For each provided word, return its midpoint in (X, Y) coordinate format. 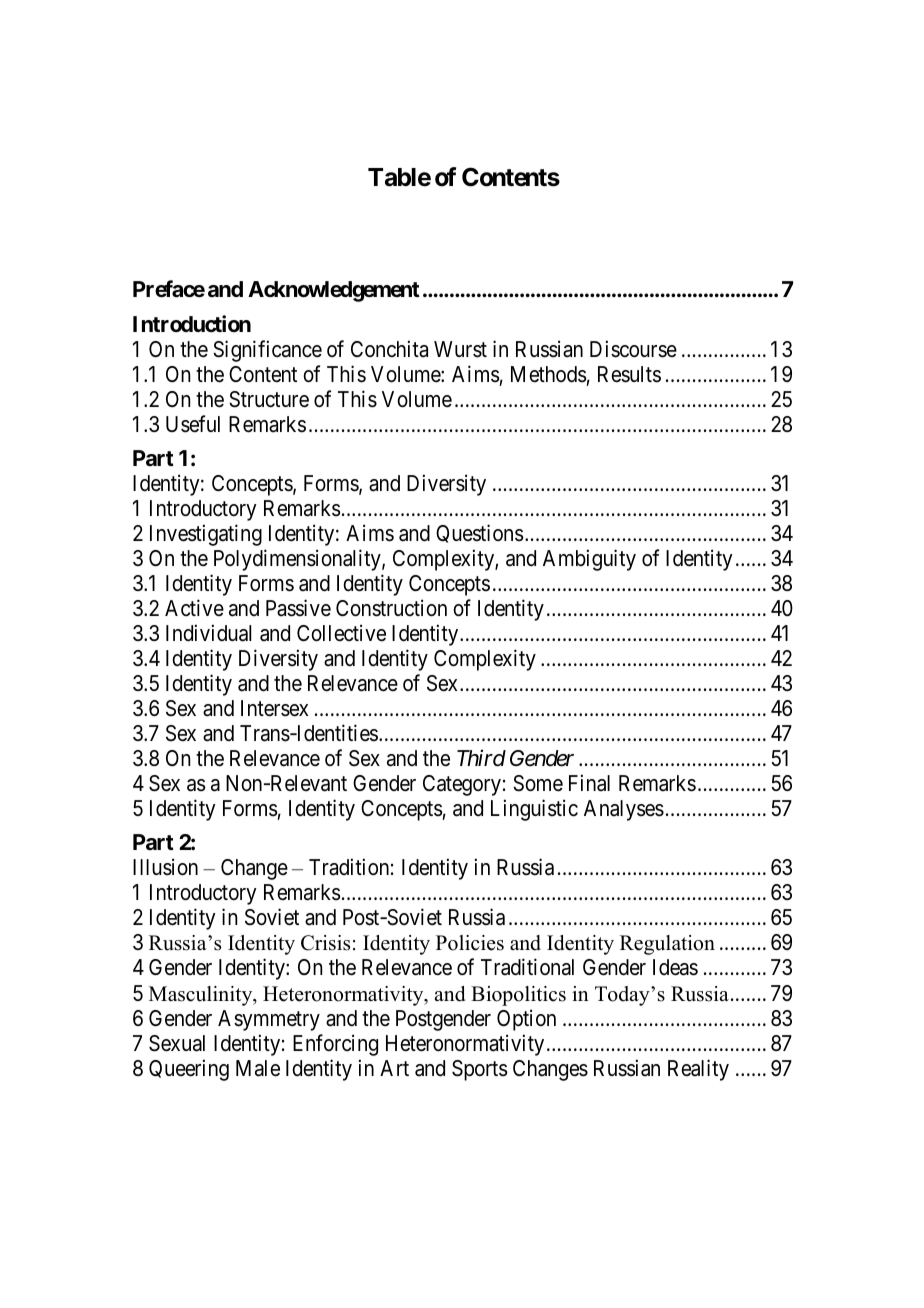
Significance (267, 351)
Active (194, 608)
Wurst (460, 349)
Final (589, 783)
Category (462, 785)
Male (258, 1068)
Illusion (165, 867)
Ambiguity (589, 560)
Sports (480, 1070)
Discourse (633, 349)
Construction (391, 608)
